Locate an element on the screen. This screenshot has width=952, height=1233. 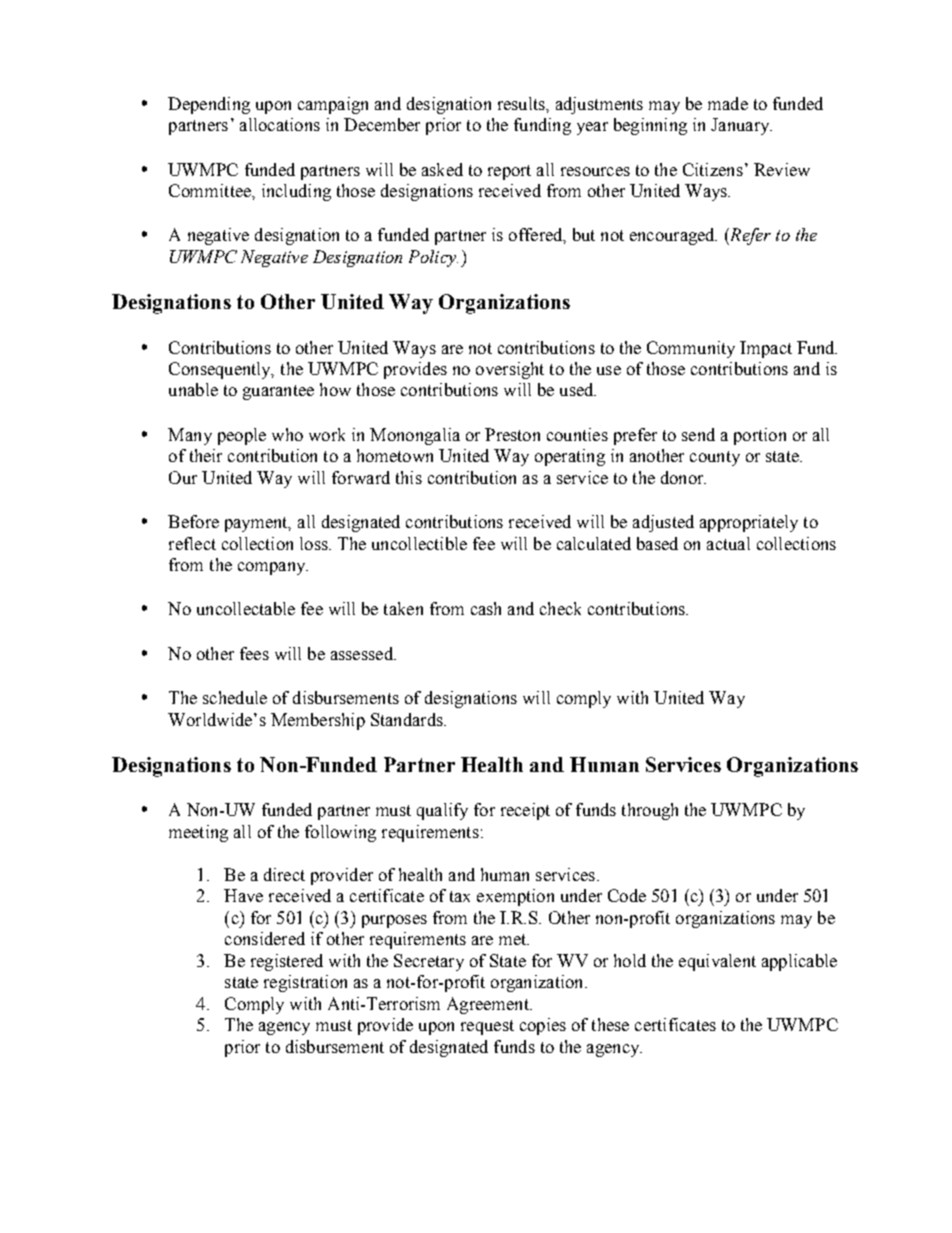
through is located at coordinates (650, 811).
